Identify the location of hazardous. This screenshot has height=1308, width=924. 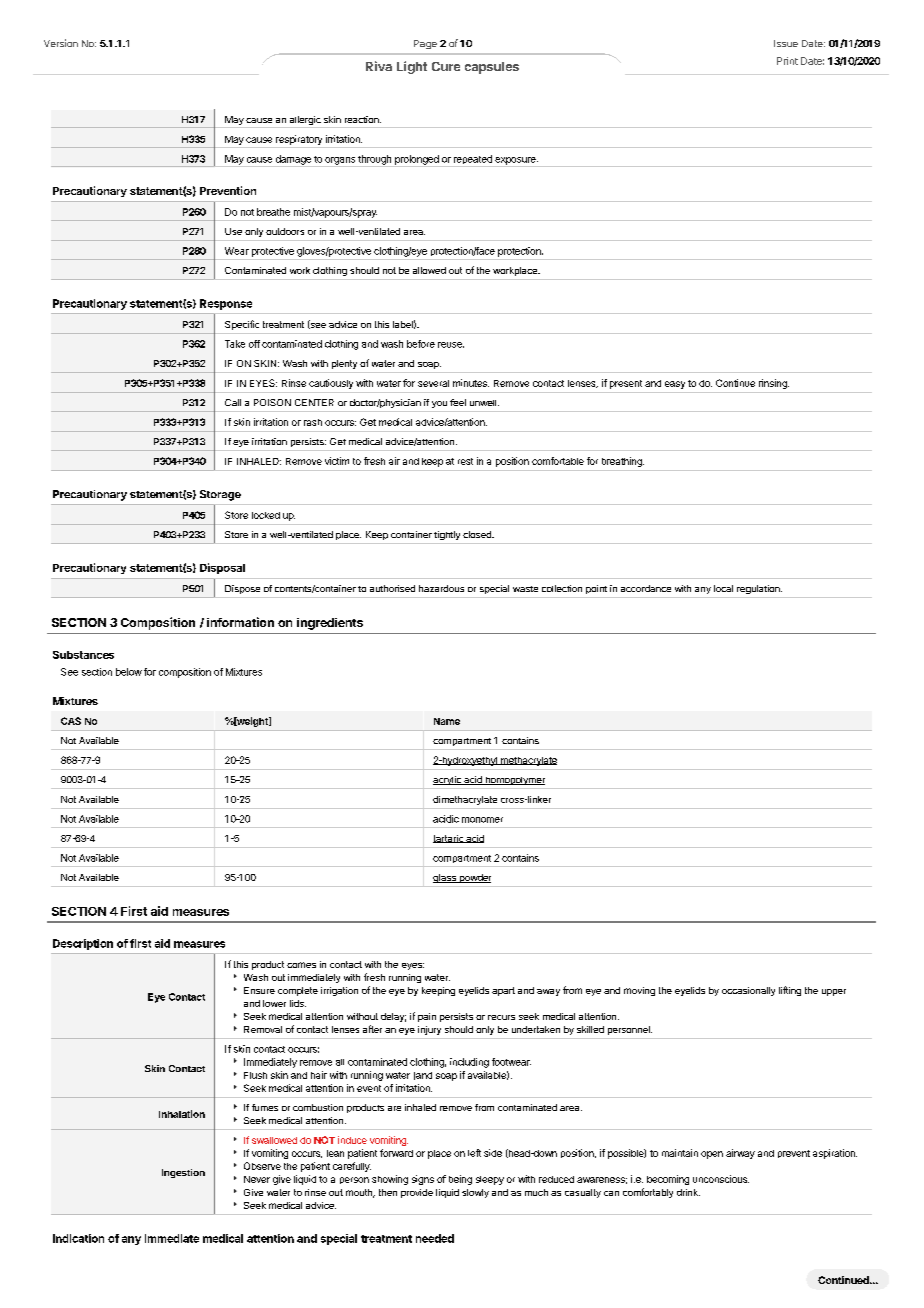
(441, 588).
